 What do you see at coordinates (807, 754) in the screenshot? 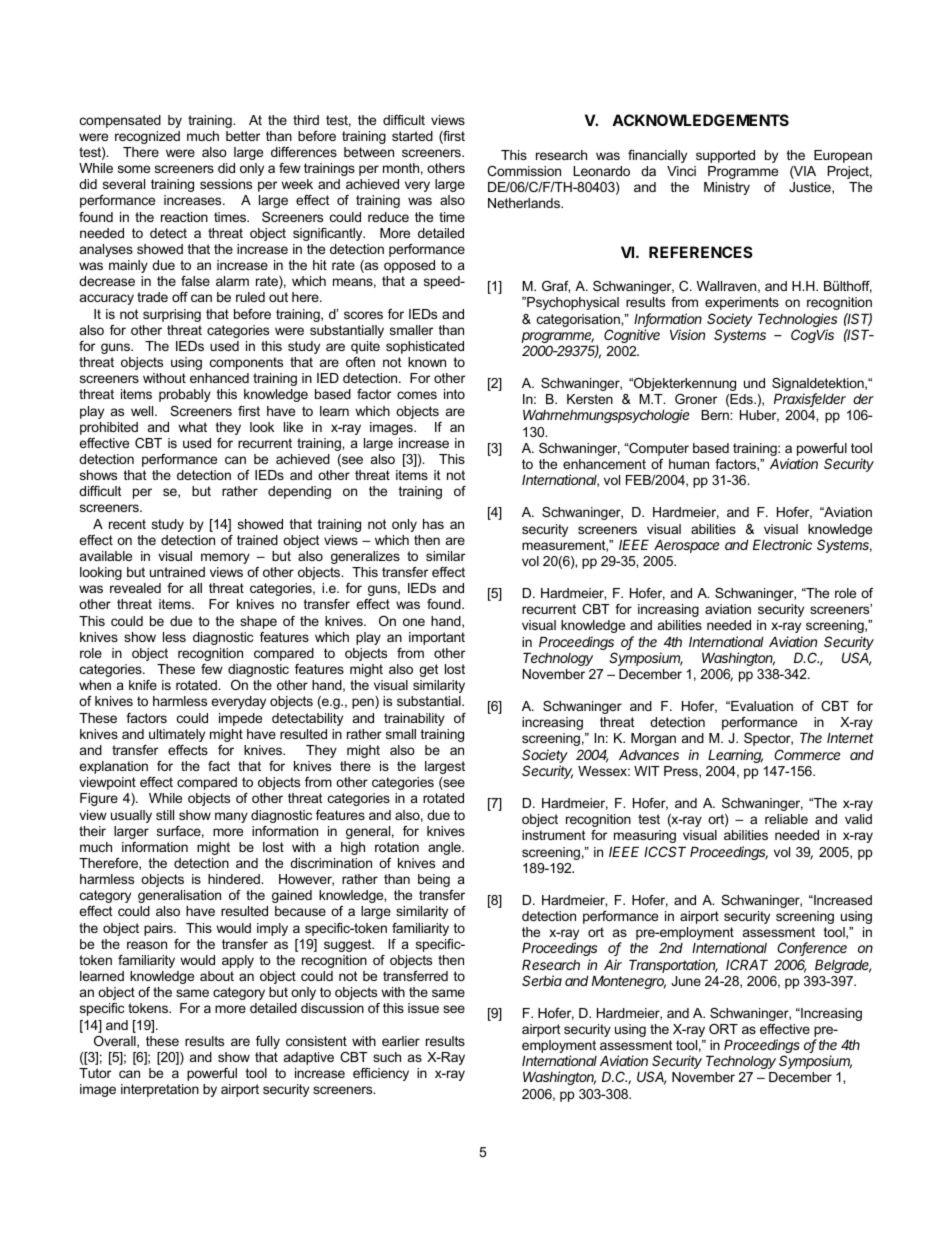
I see `Commerce` at bounding box center [807, 754].
